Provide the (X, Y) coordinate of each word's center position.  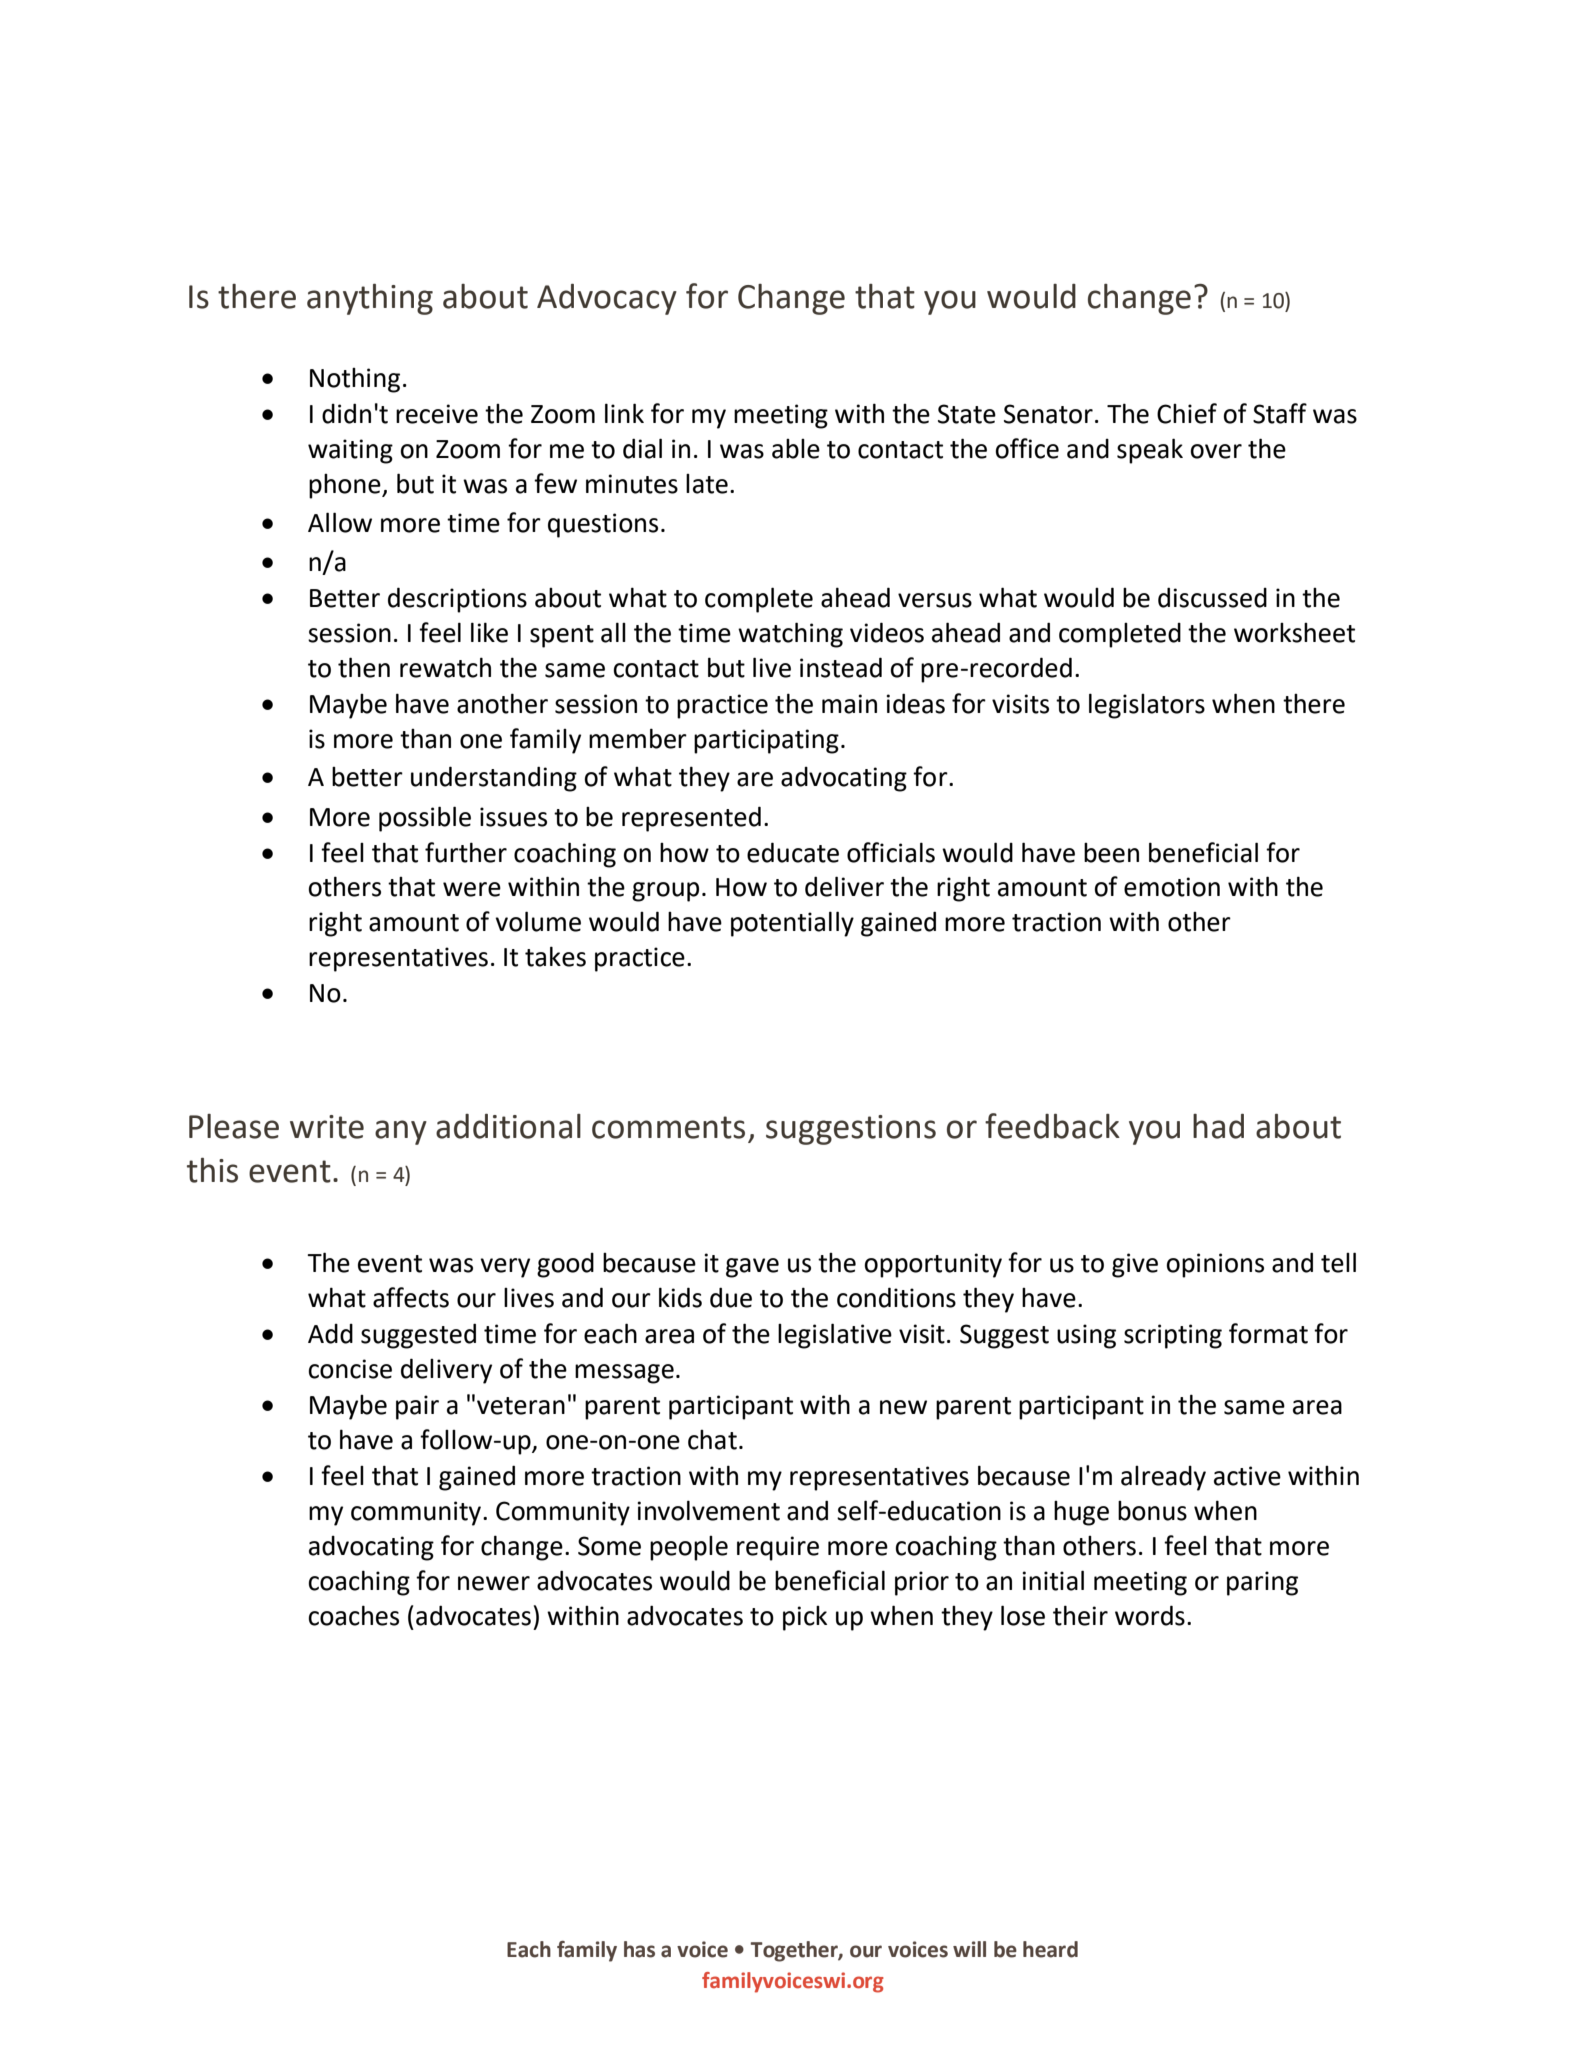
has (639, 1949)
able (796, 449)
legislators (1147, 706)
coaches (353, 1615)
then (364, 667)
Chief (1187, 413)
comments (668, 1127)
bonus (1152, 1511)
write (327, 1127)
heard (1050, 1949)
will (969, 1949)
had (1218, 1126)
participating (766, 741)
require (778, 1548)
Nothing (355, 380)
